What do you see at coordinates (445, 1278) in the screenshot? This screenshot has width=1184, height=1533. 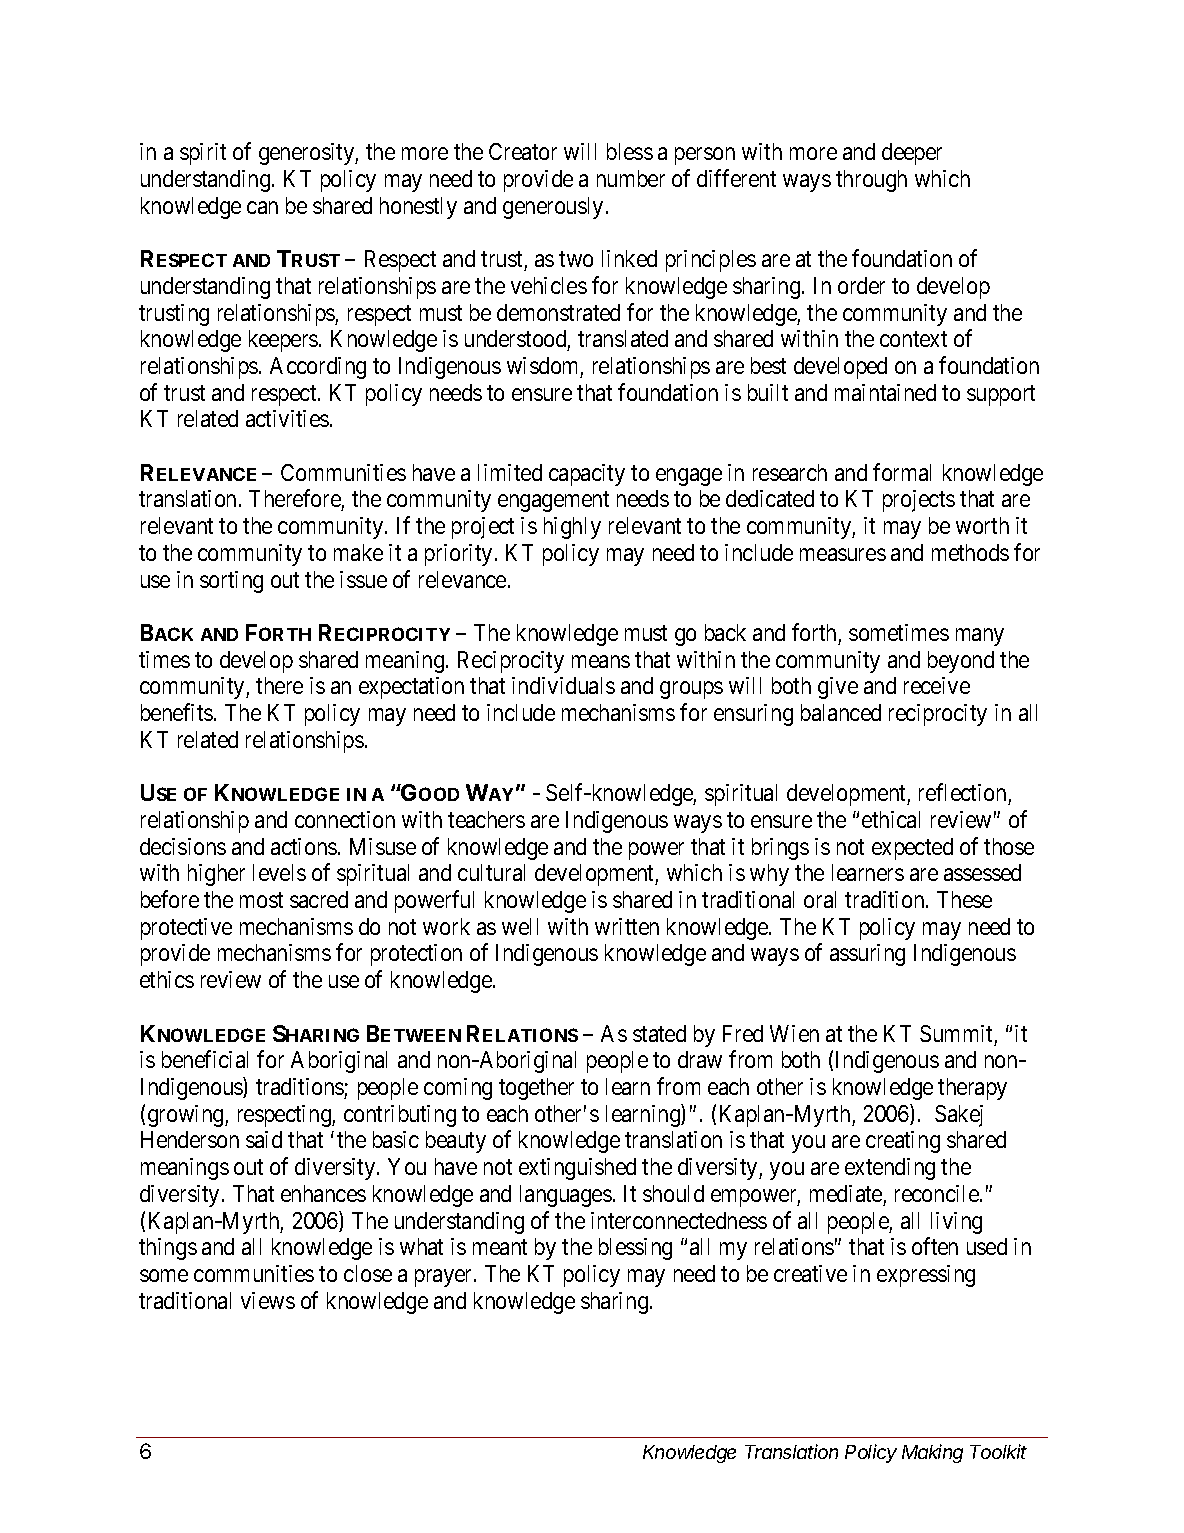 I see `prayer` at bounding box center [445, 1278].
